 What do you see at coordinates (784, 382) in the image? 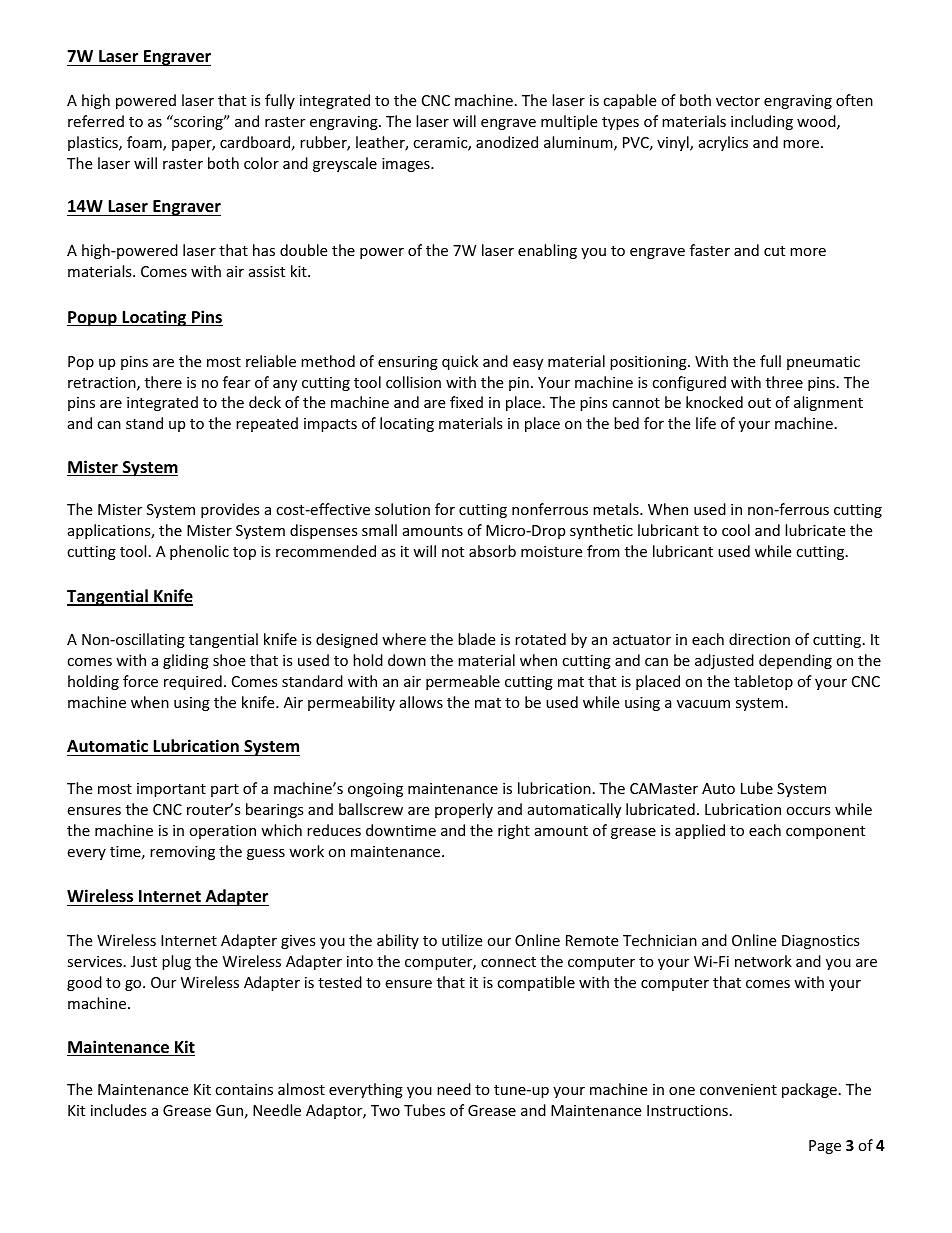
I see `three` at bounding box center [784, 382].
